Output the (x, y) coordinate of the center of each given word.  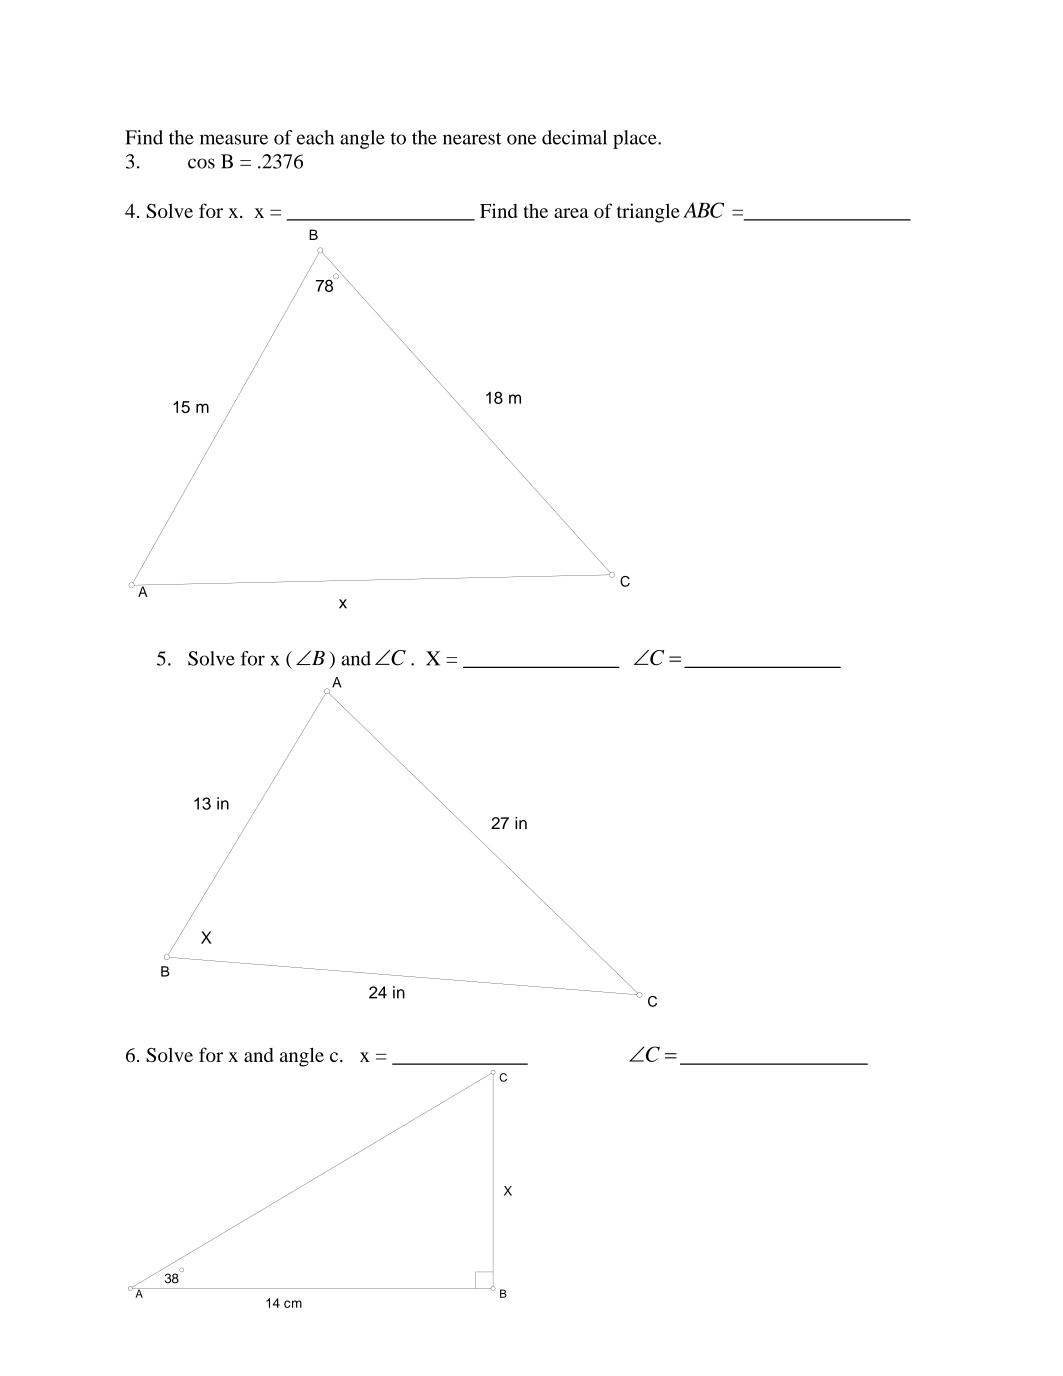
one (521, 139)
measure (234, 139)
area (571, 213)
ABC (703, 210)
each (315, 137)
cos (201, 163)
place (636, 139)
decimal (574, 137)
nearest (472, 138)
